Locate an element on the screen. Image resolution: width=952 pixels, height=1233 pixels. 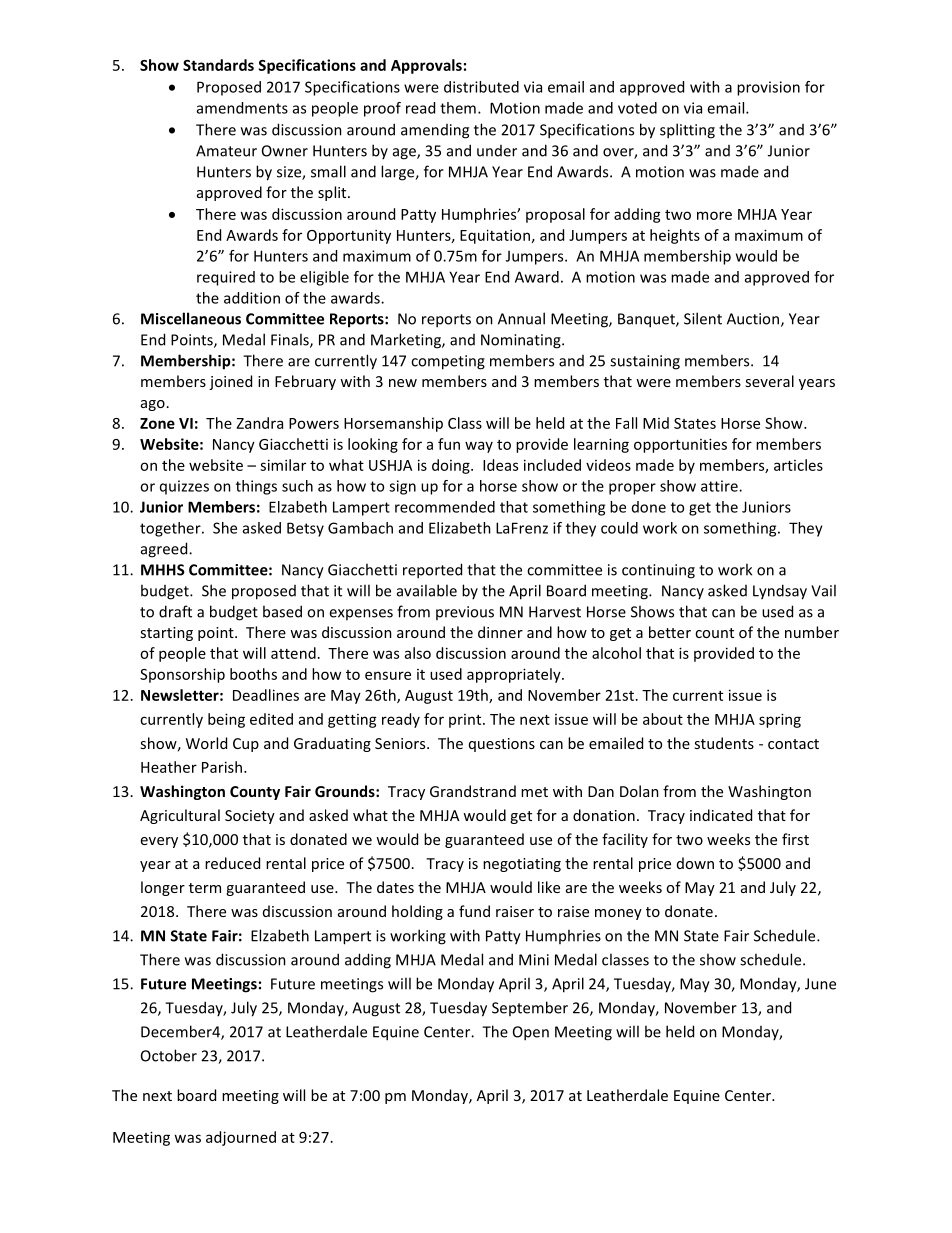
provision is located at coordinates (768, 88).
